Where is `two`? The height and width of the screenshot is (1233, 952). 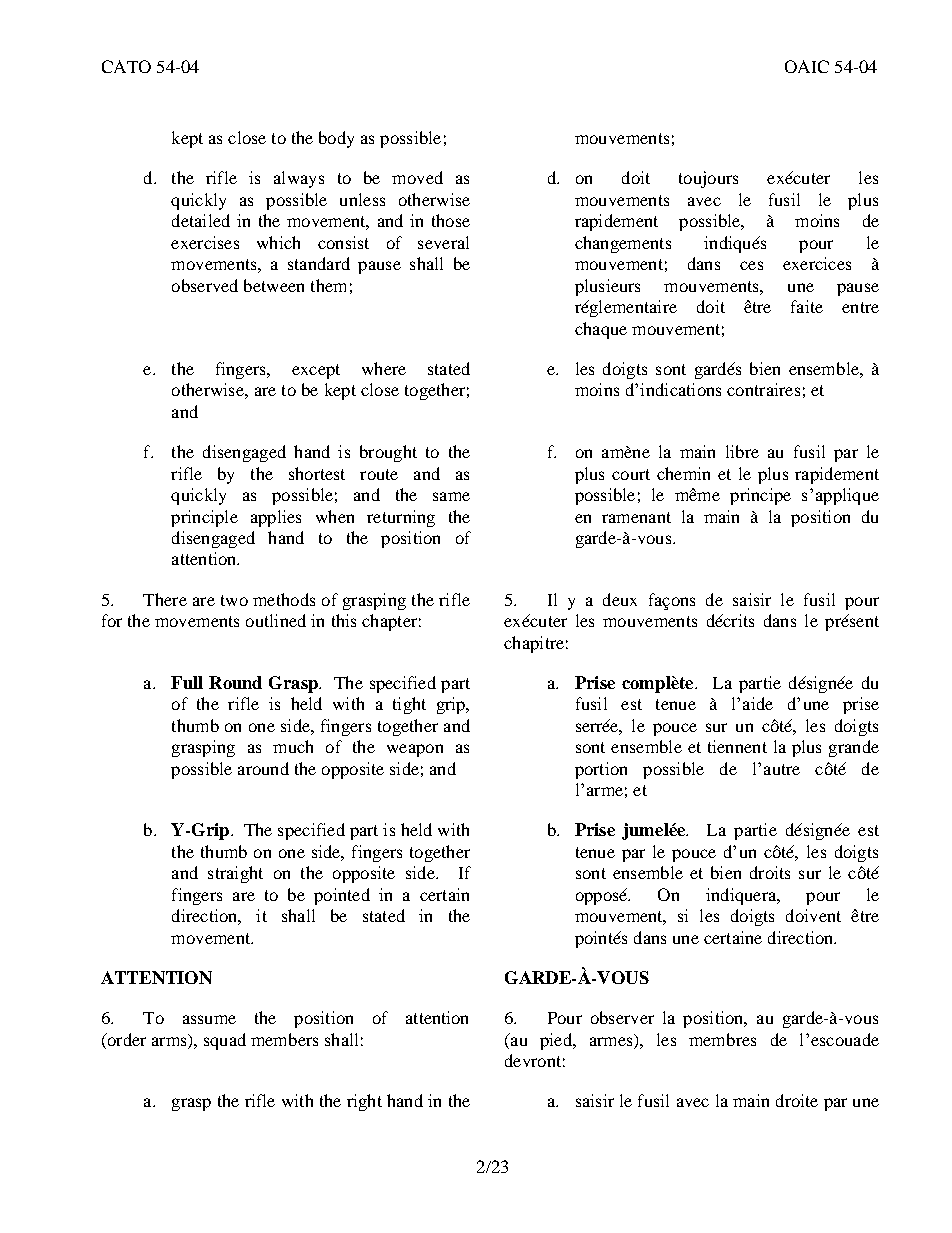
two is located at coordinates (234, 600).
